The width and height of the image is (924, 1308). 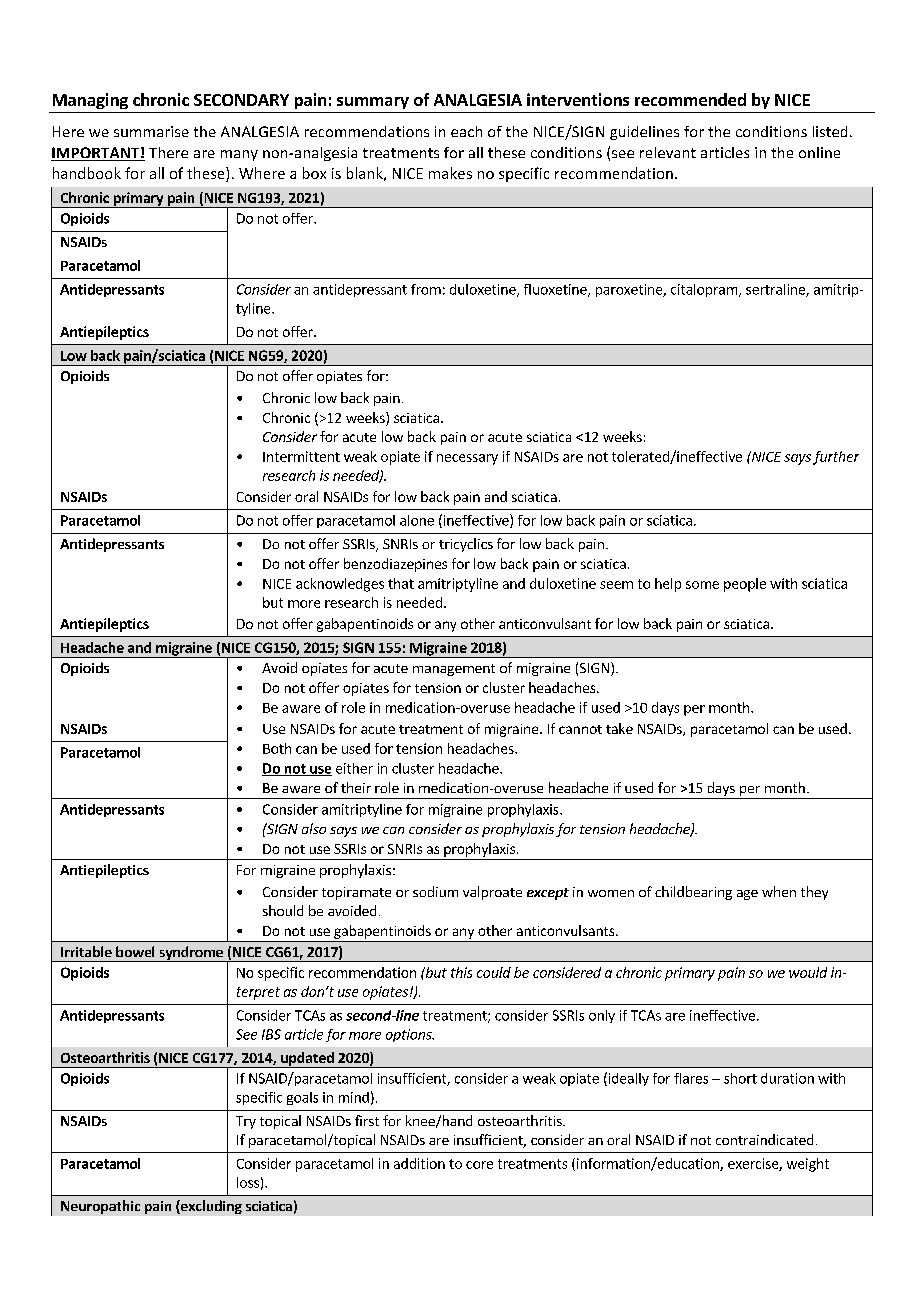 I want to click on core, so click(x=479, y=1165).
